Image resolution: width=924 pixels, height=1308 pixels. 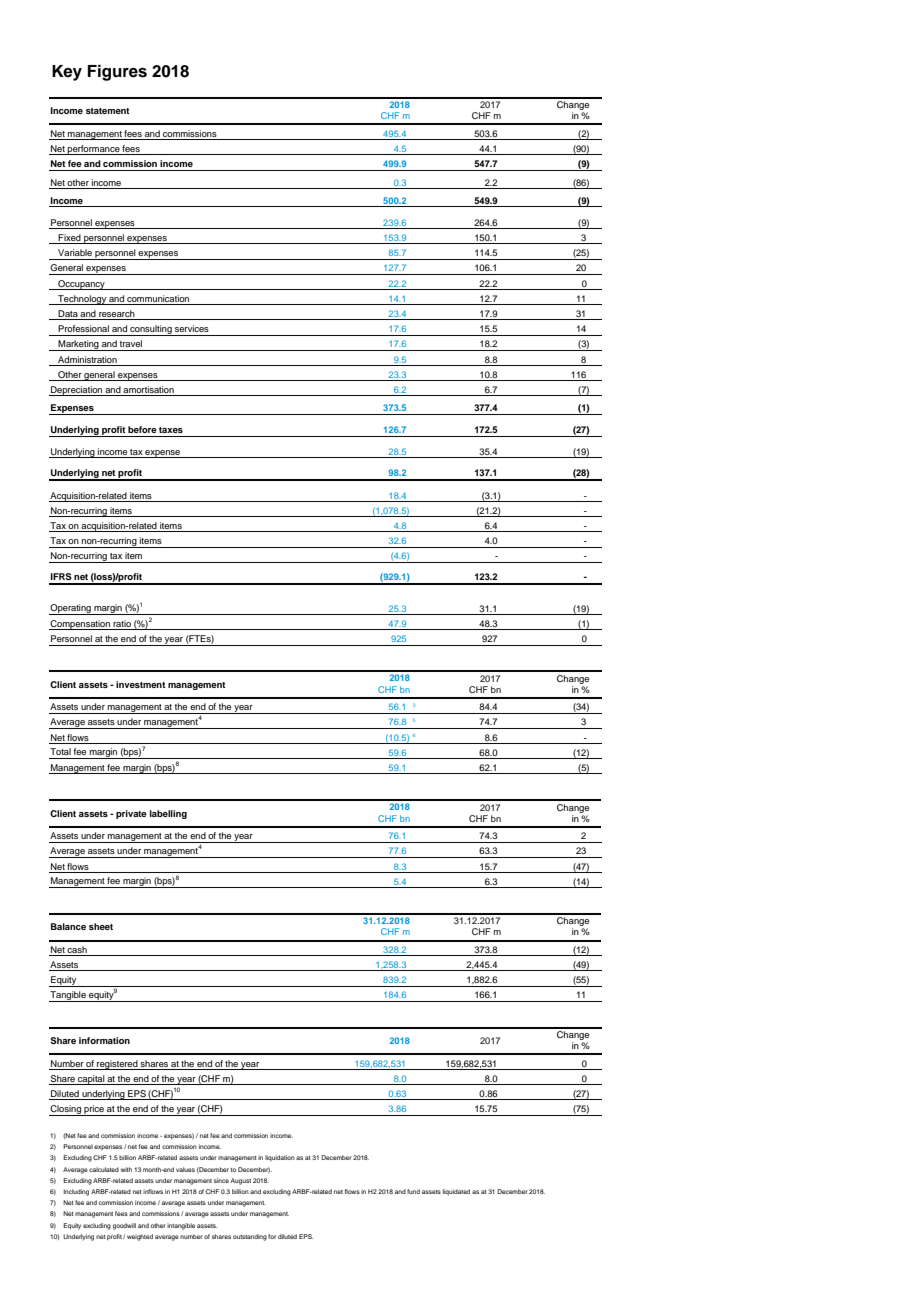 I want to click on Compensation, so click(x=80, y=625).
